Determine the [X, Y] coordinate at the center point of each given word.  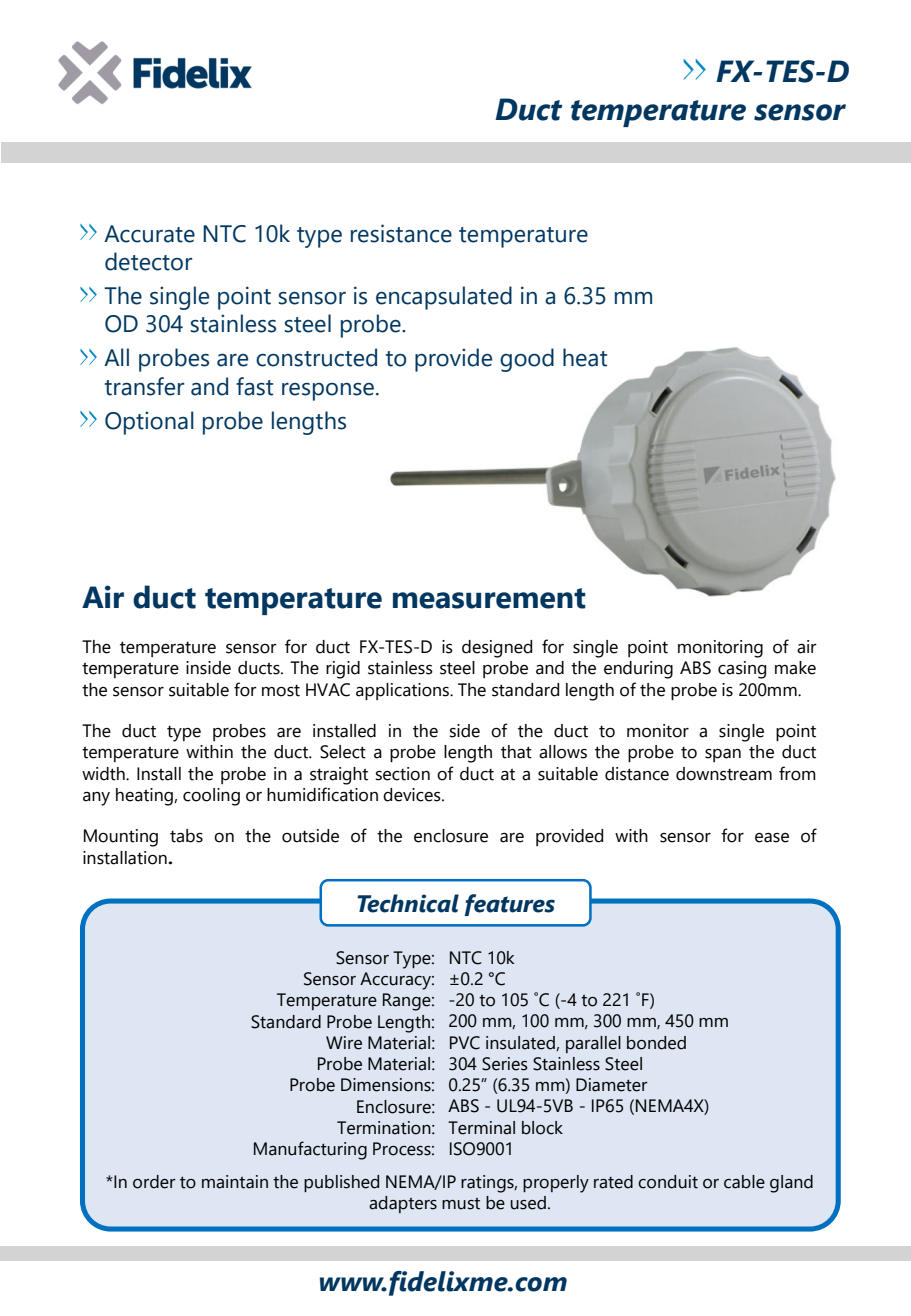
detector [148, 261]
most [281, 691]
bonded [656, 1043]
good [527, 360]
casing [742, 670]
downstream [724, 774]
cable [744, 1182]
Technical [408, 903]
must [461, 1203]
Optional [149, 423]
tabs [186, 836]
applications [403, 691]
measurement [489, 598]
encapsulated [444, 298]
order [154, 1182]
